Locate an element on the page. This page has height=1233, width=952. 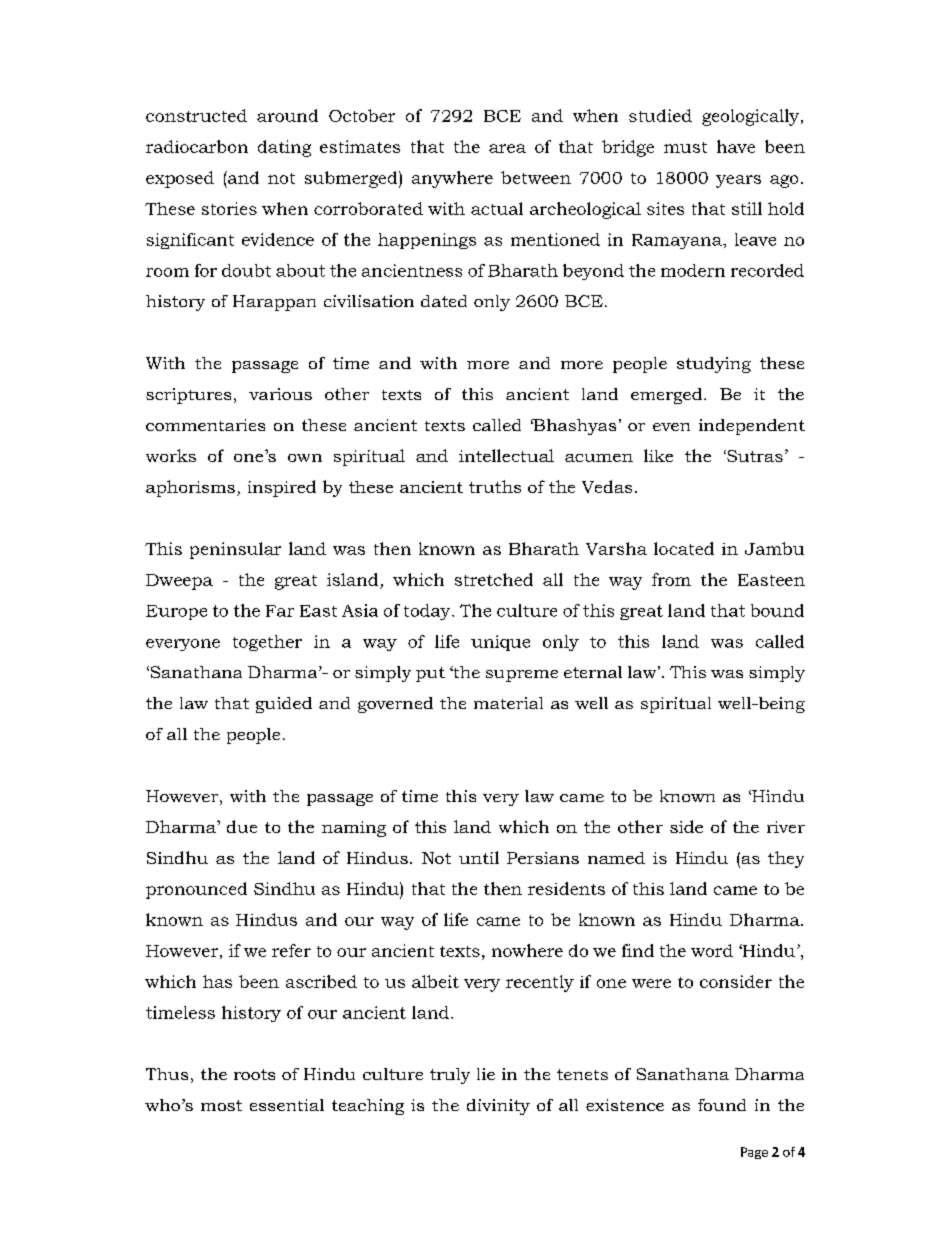
together is located at coordinates (267, 643).
